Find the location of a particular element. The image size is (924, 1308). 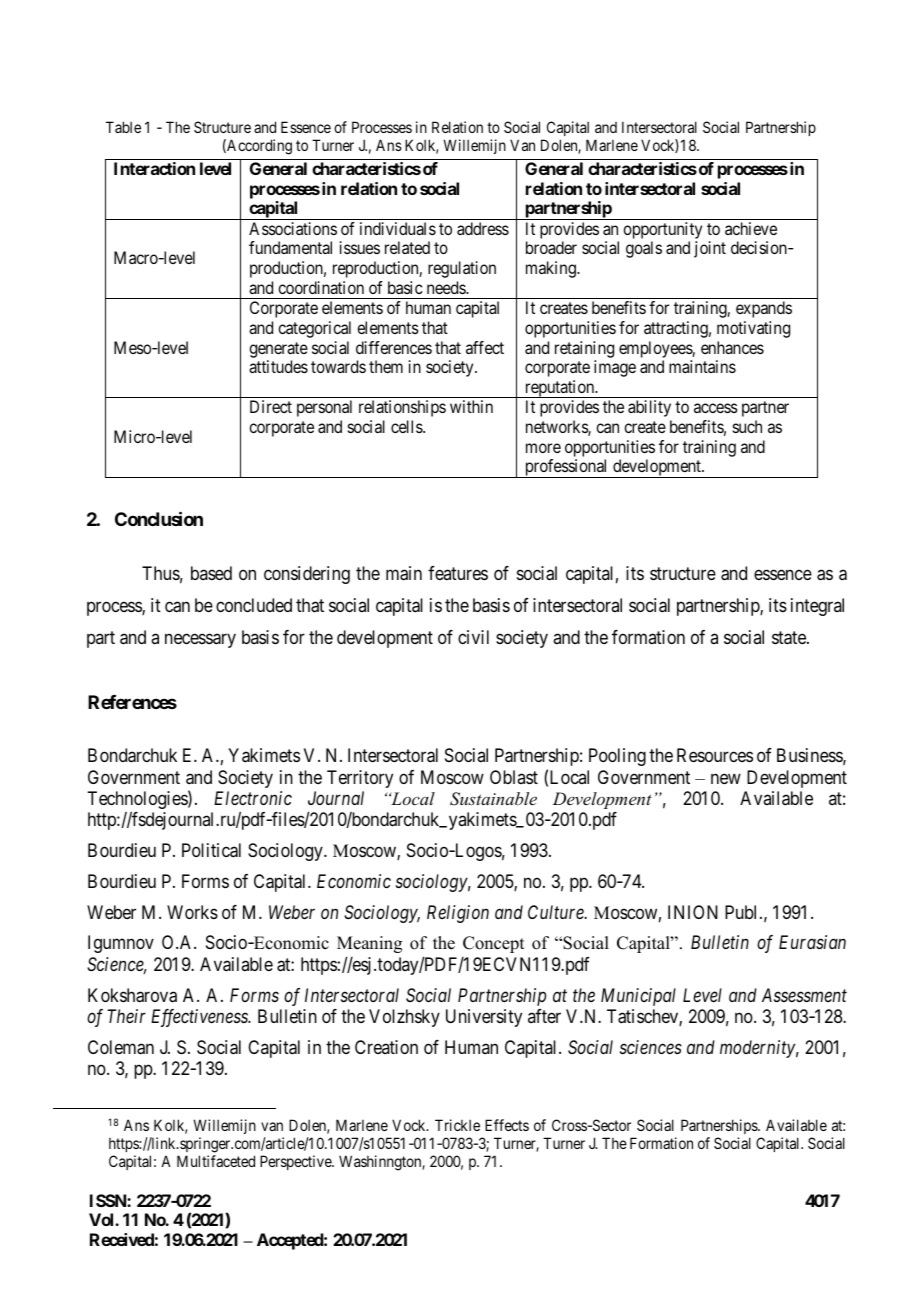

more is located at coordinates (543, 448).
